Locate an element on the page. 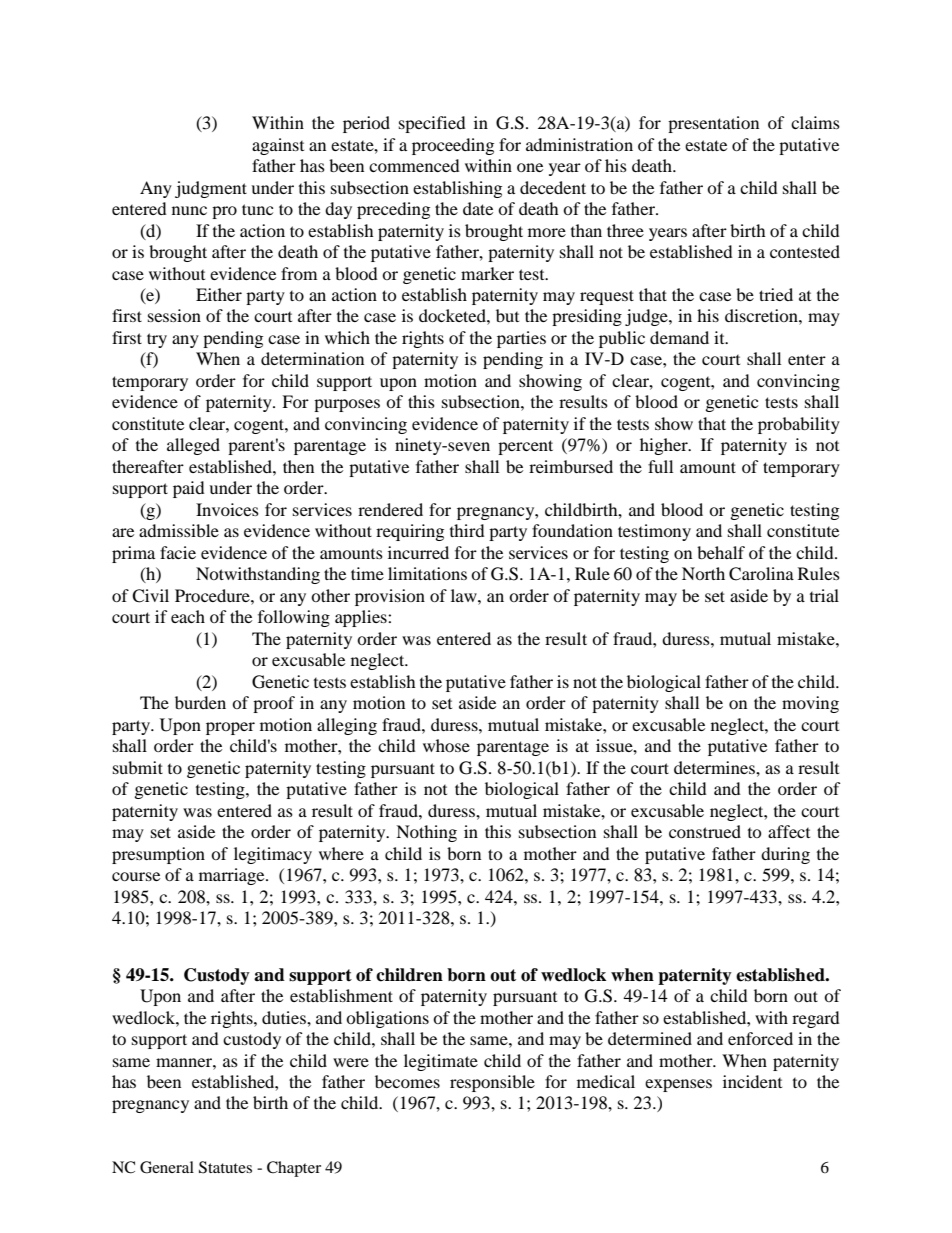 The width and height of the image is (952, 1233). proper is located at coordinates (230, 728).
